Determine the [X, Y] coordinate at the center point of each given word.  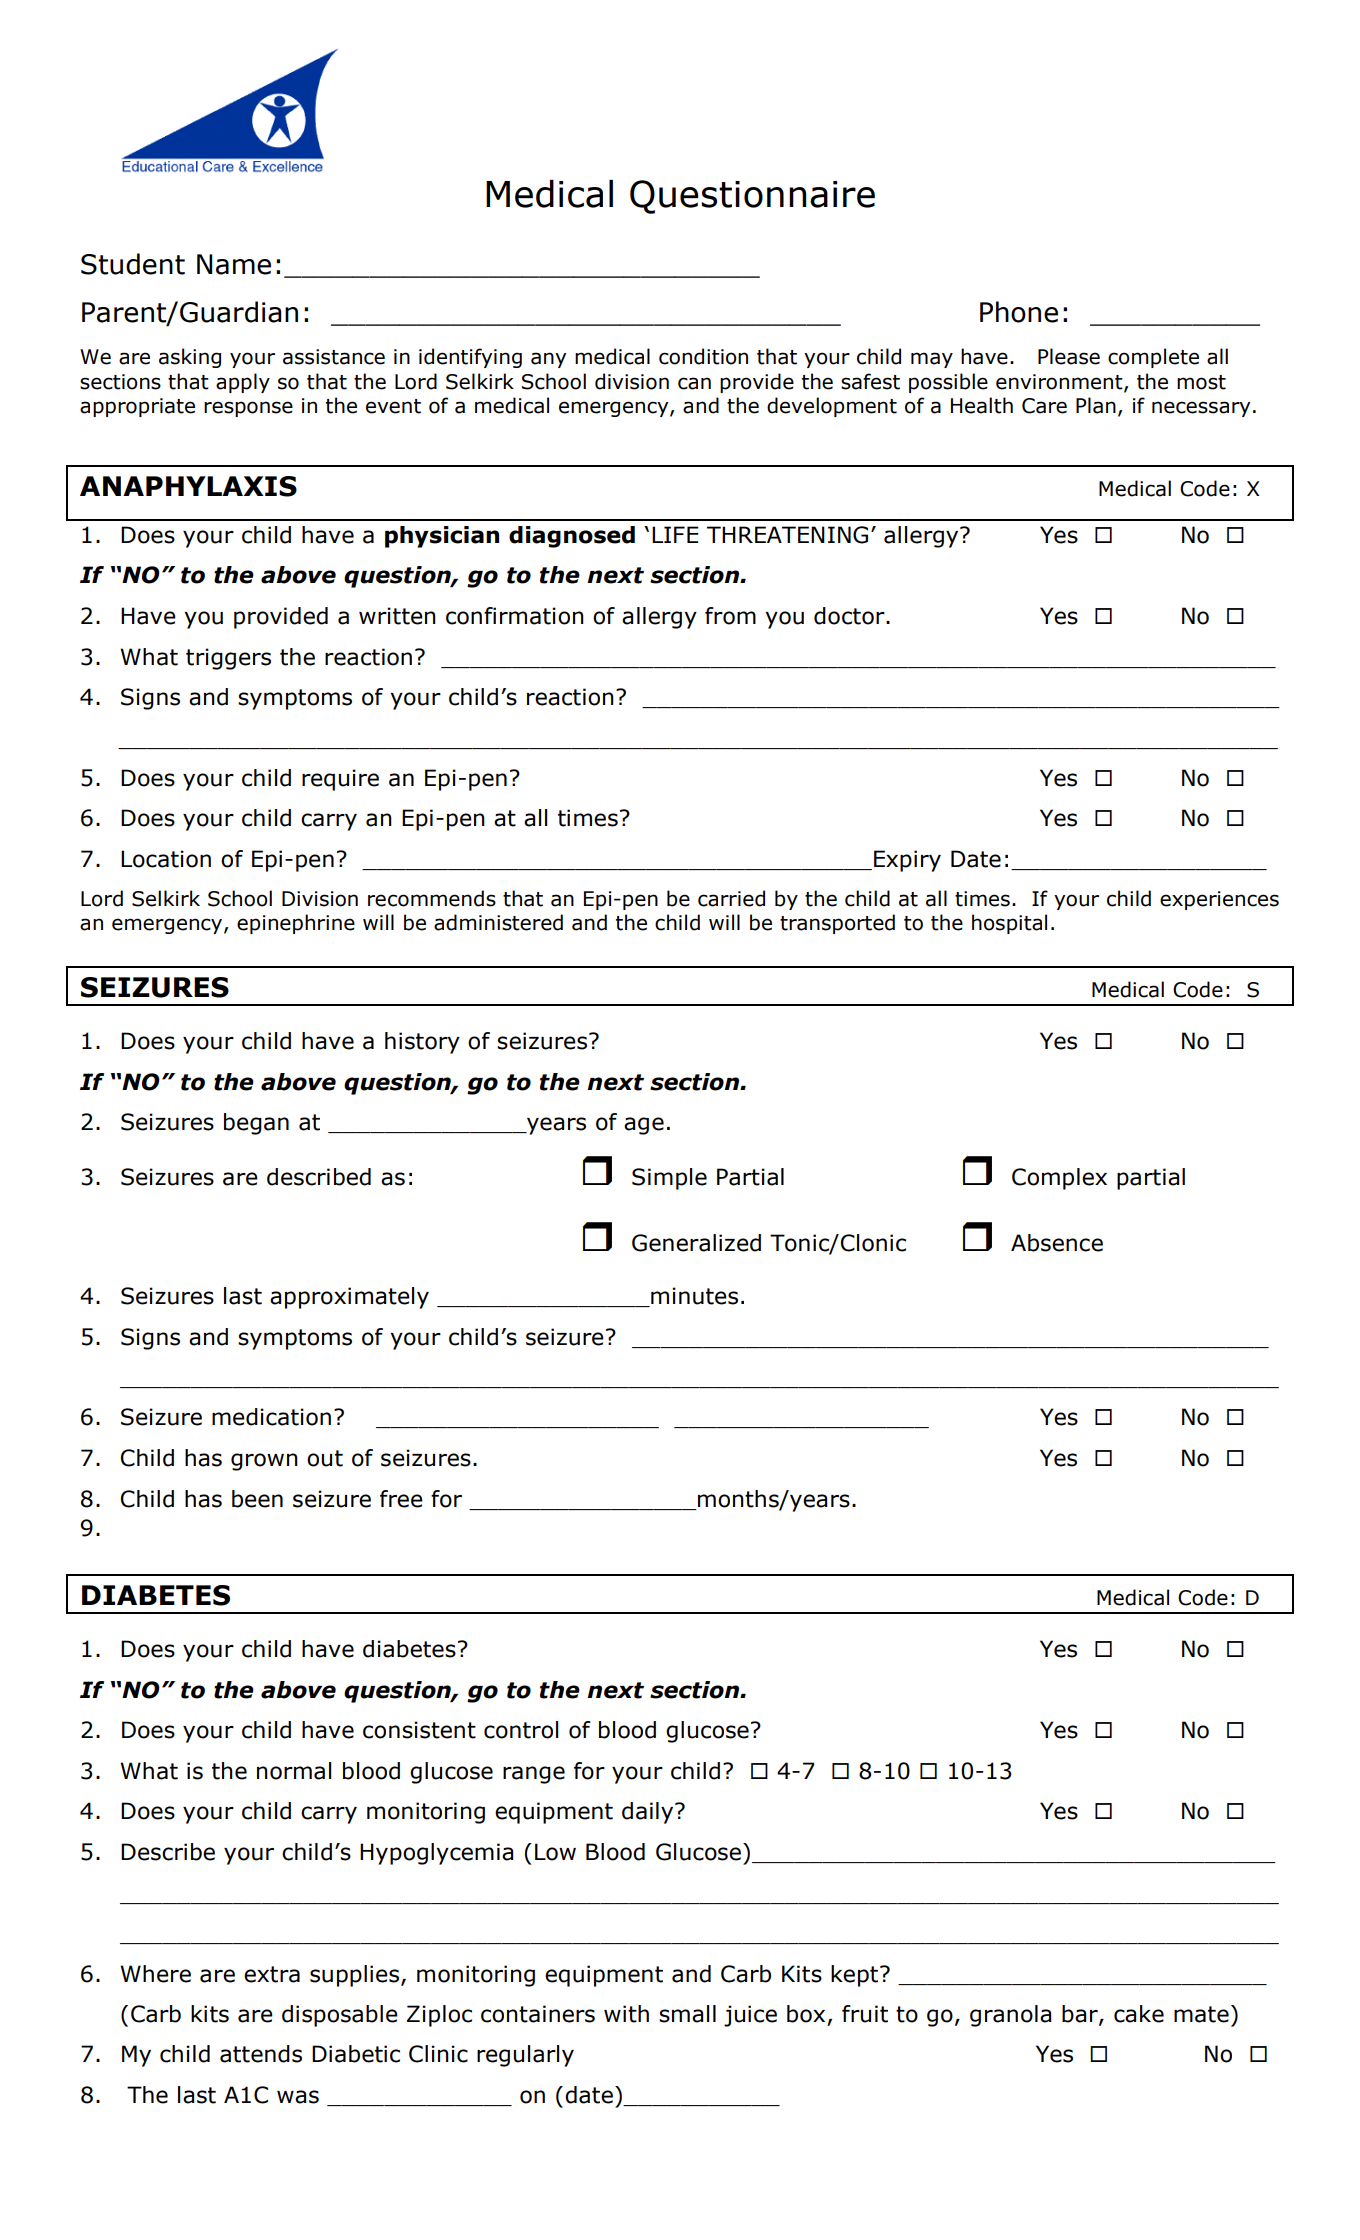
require [340, 780]
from [730, 616]
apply [243, 383]
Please [1069, 356]
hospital [1009, 924]
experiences [1219, 900]
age [644, 1126]
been [257, 1499]
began [256, 1124]
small [687, 2014]
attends [261, 2054]
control [521, 1730]
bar [1081, 2015]
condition [703, 356]
